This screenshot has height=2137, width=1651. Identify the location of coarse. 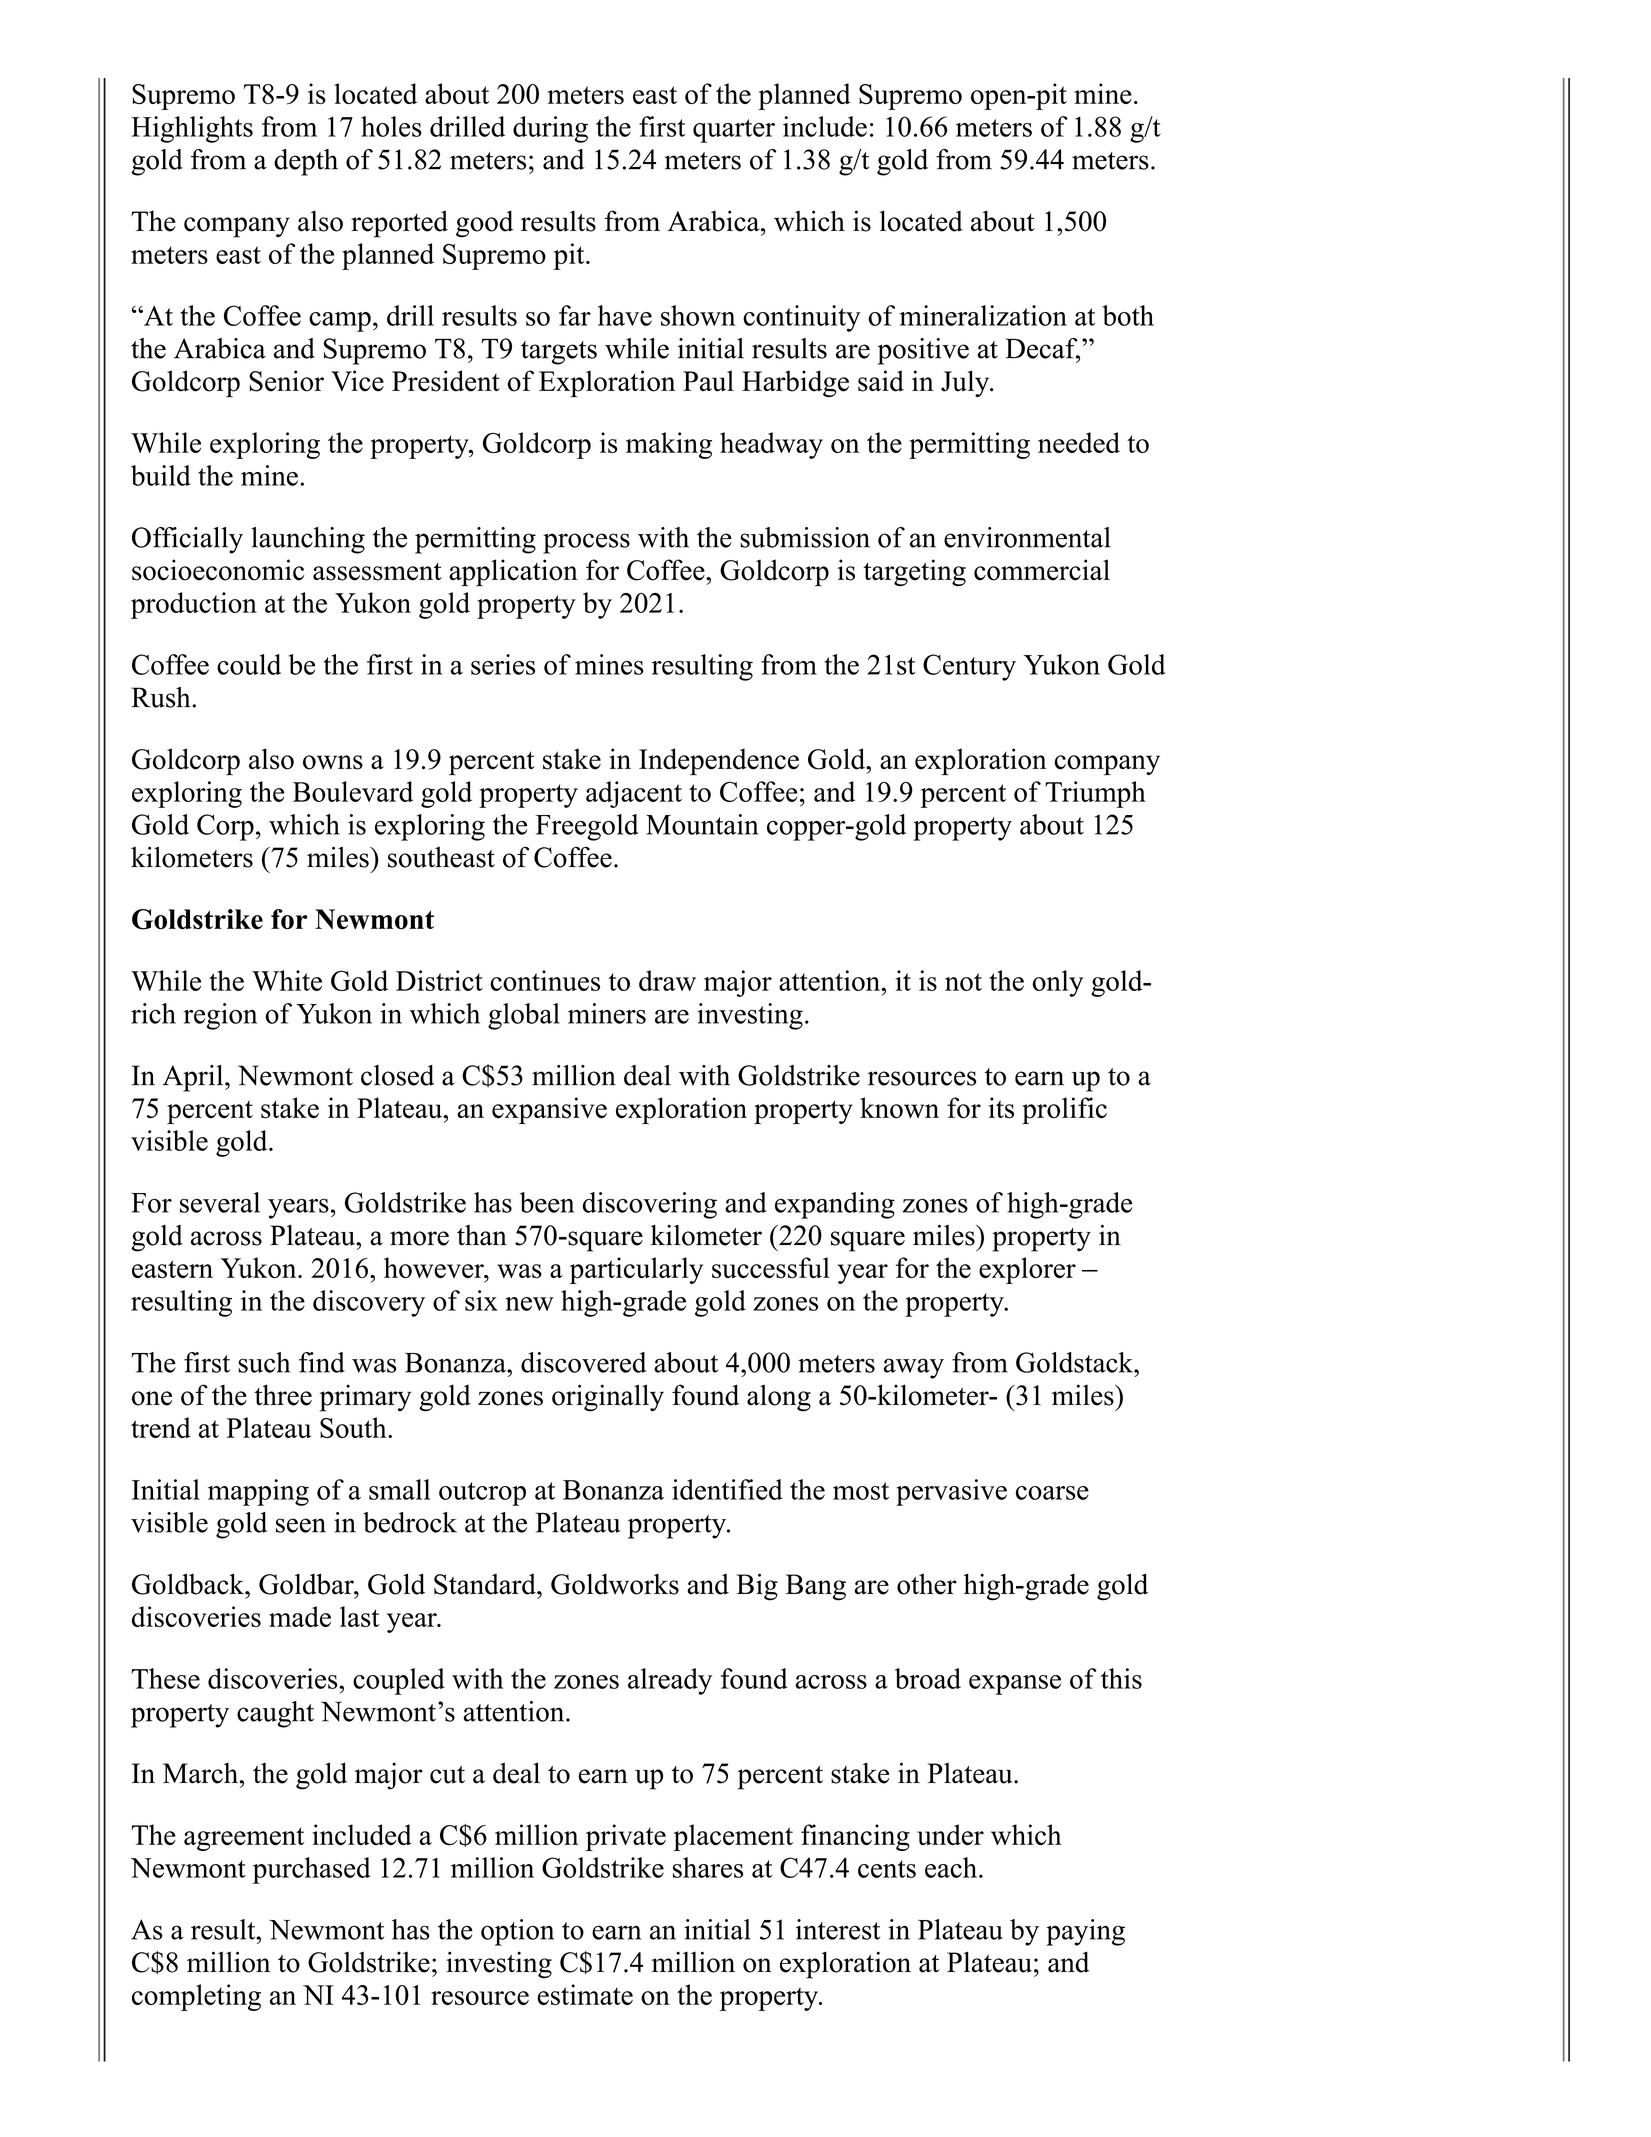
(1052, 1493).
